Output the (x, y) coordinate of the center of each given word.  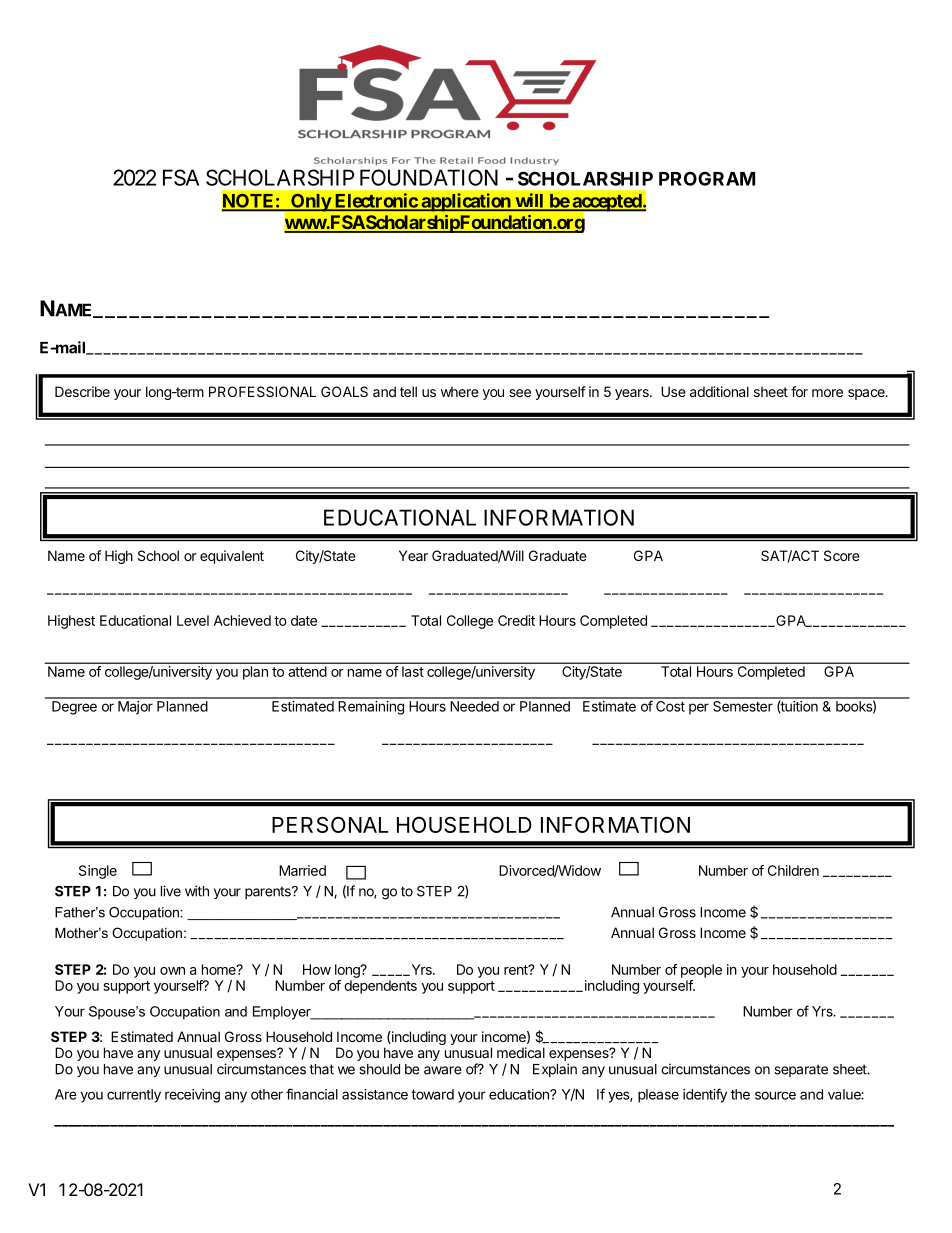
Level (193, 620)
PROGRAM (707, 178)
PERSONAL (330, 824)
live (171, 891)
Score (842, 555)
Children (793, 870)
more (827, 393)
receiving (192, 1096)
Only (310, 203)
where (460, 391)
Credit (516, 620)
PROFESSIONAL (262, 391)
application (466, 202)
